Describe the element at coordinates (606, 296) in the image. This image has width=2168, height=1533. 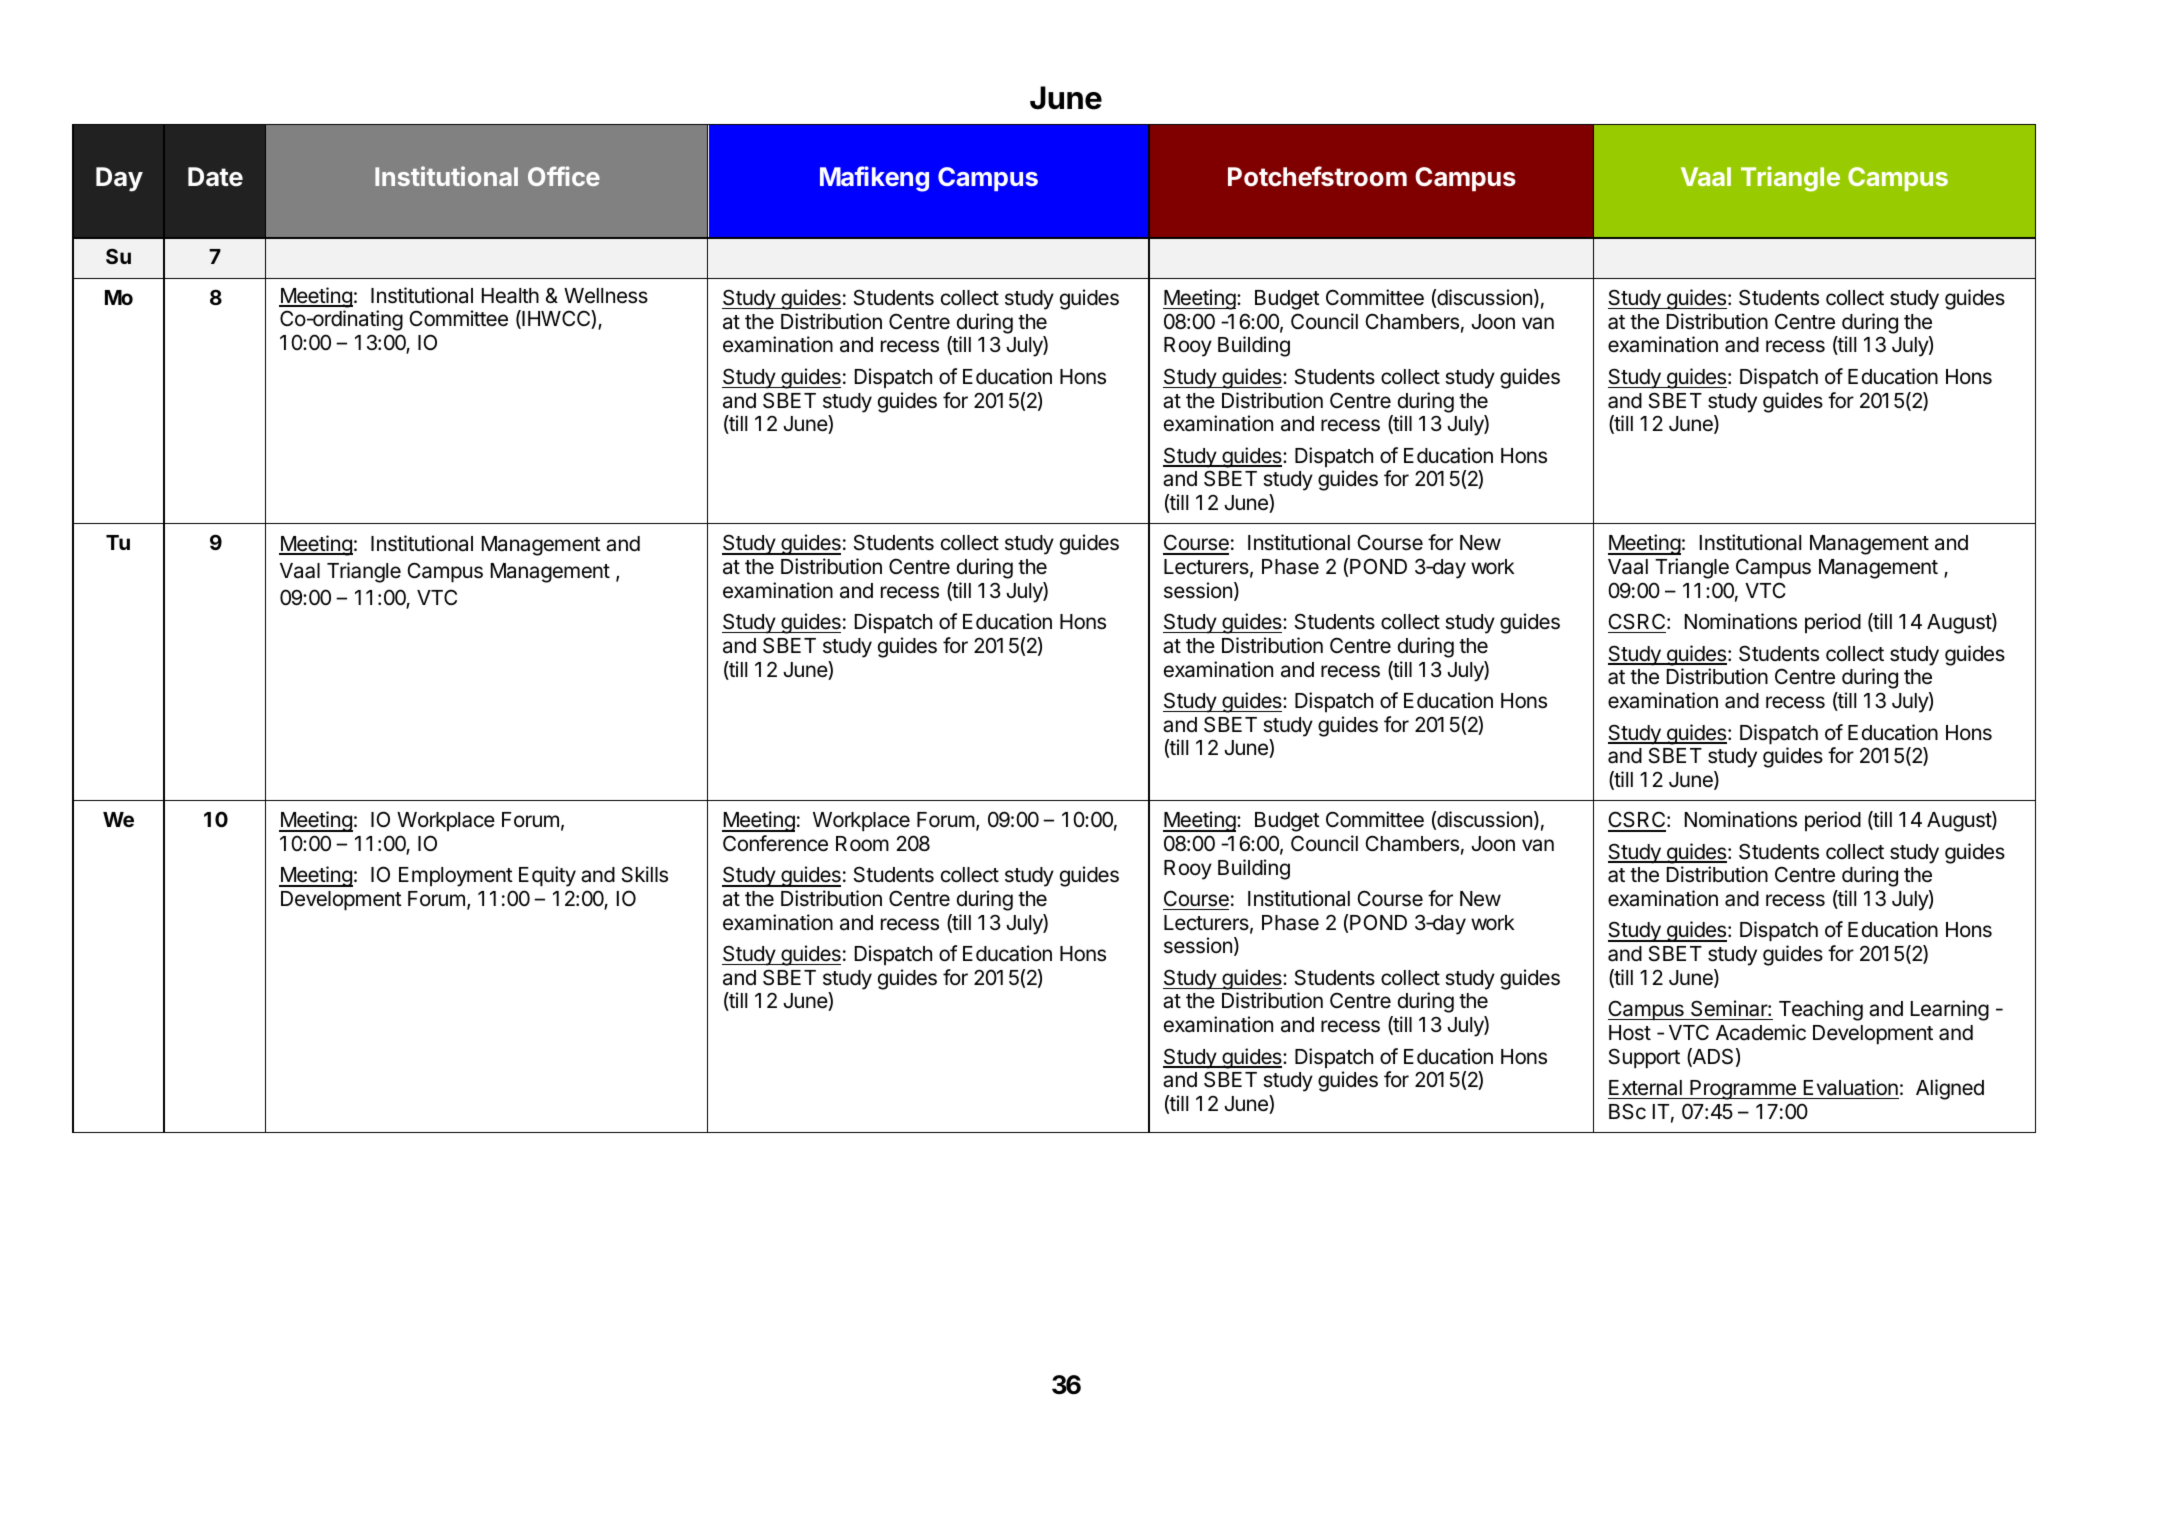
I see `Wellness` at that location.
